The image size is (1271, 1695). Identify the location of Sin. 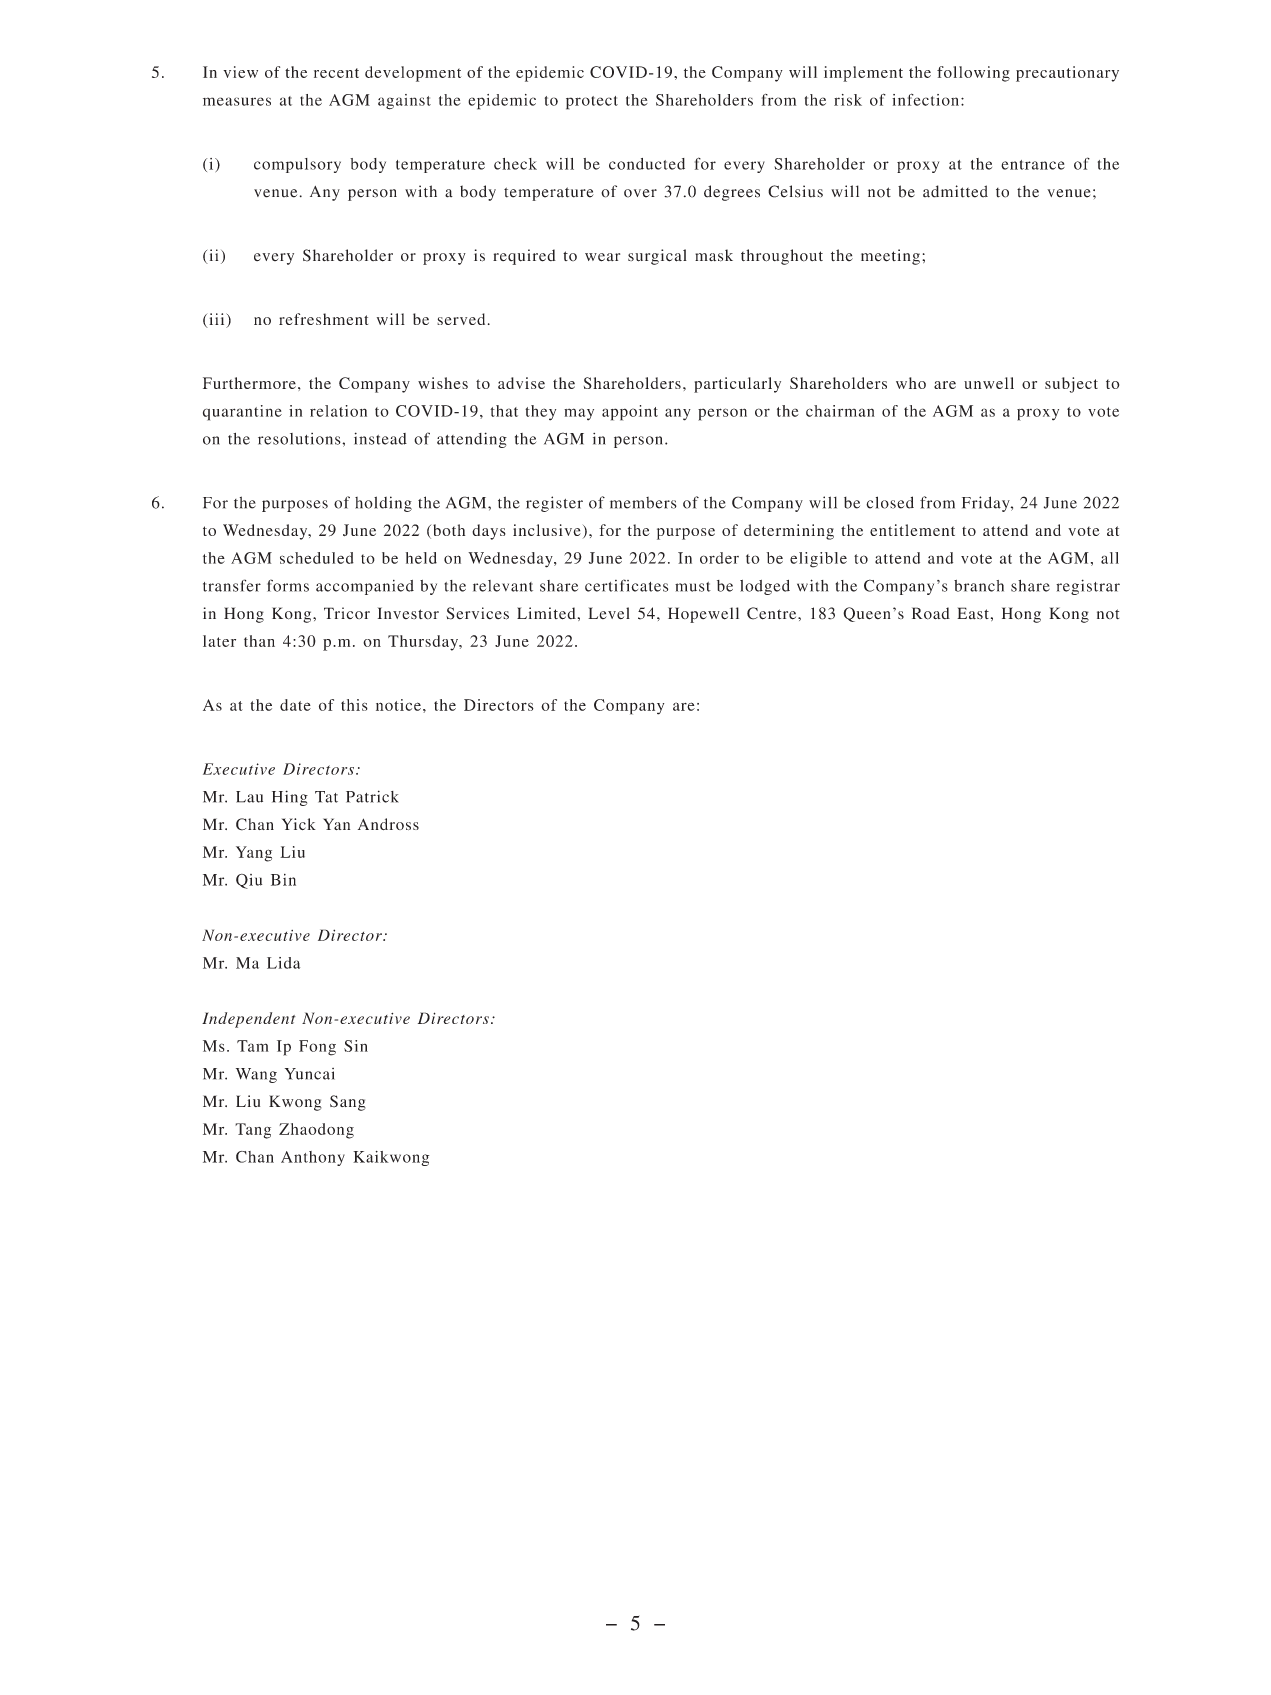
(356, 1046).
